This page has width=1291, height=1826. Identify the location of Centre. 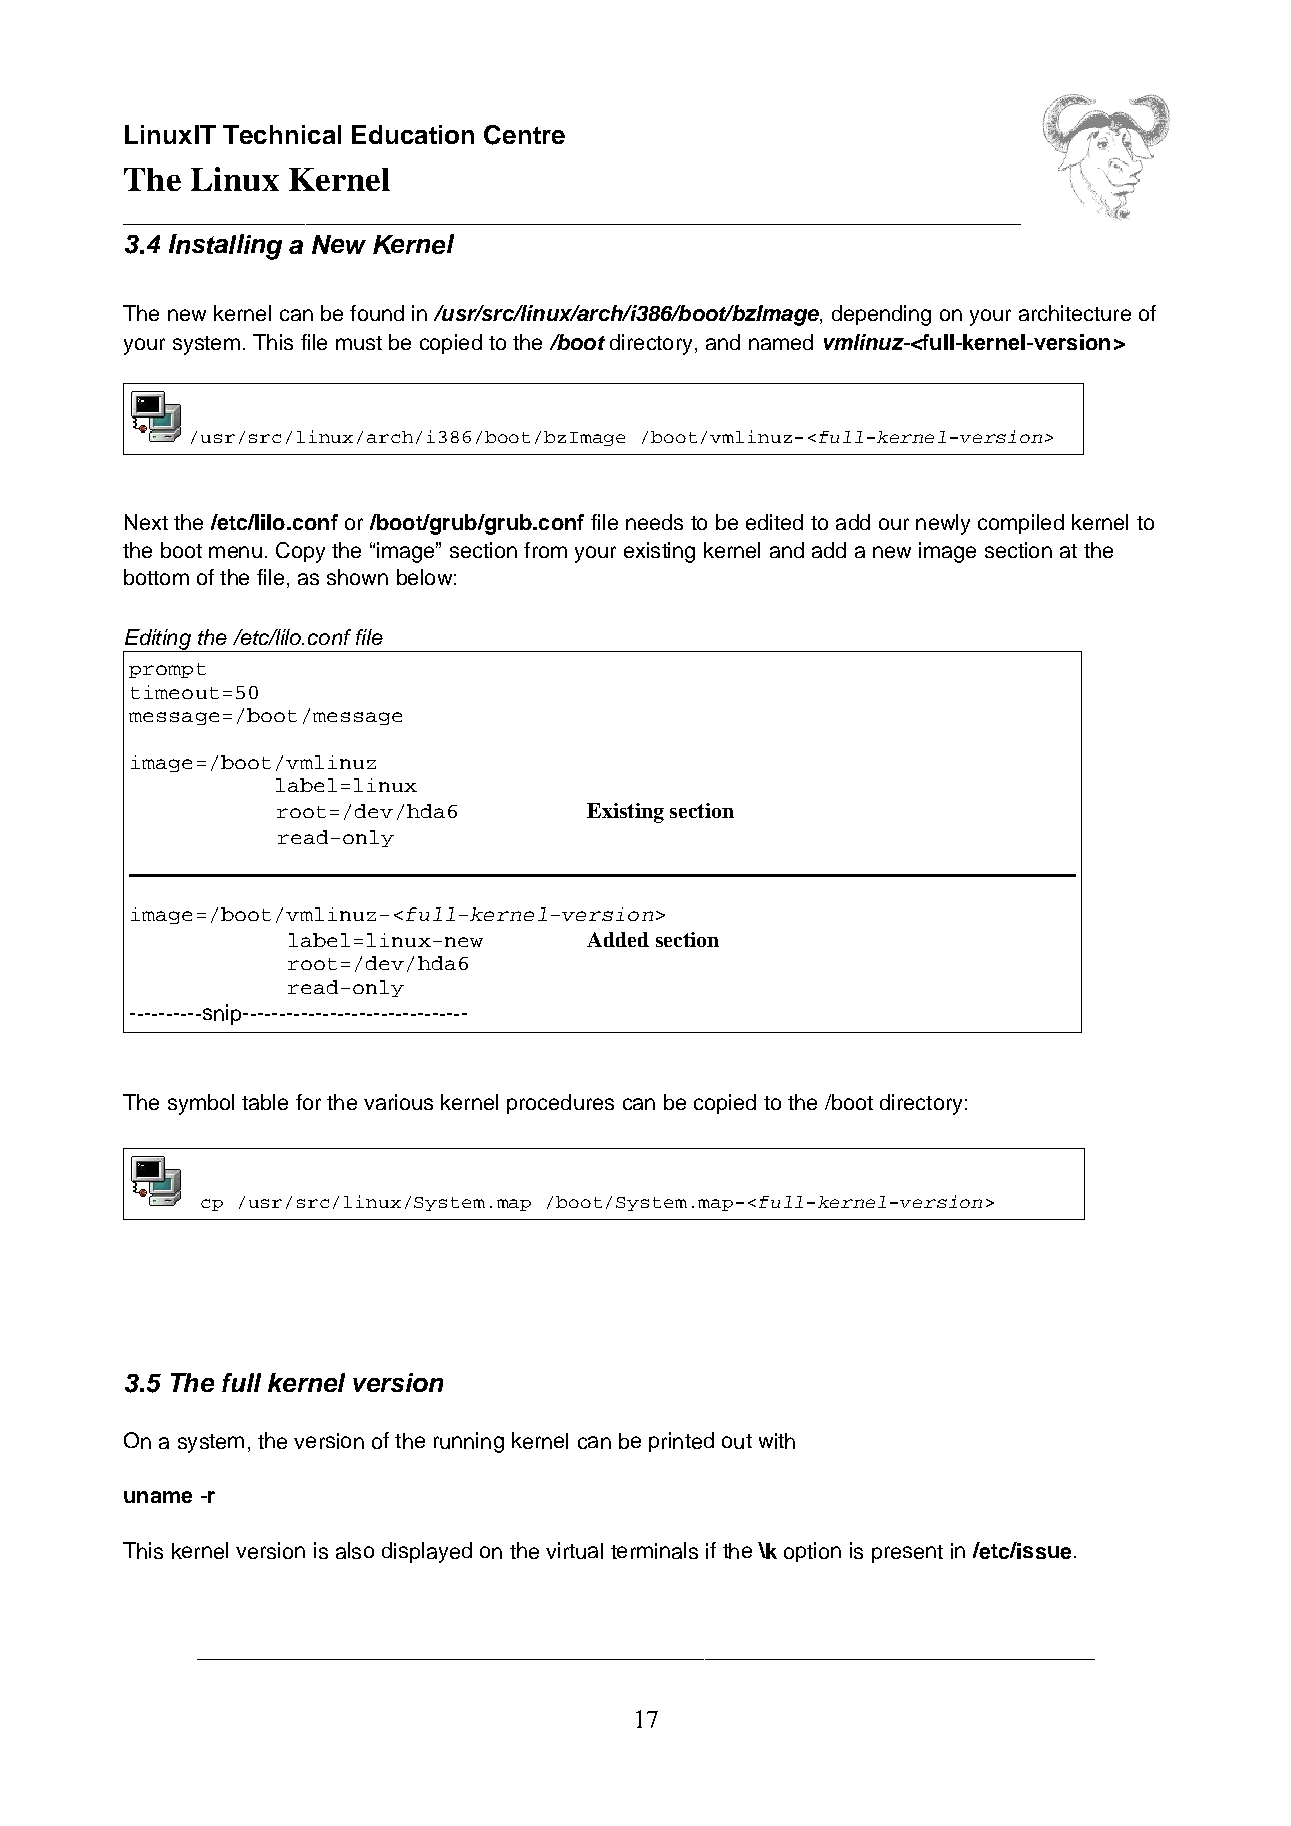
(524, 135).
